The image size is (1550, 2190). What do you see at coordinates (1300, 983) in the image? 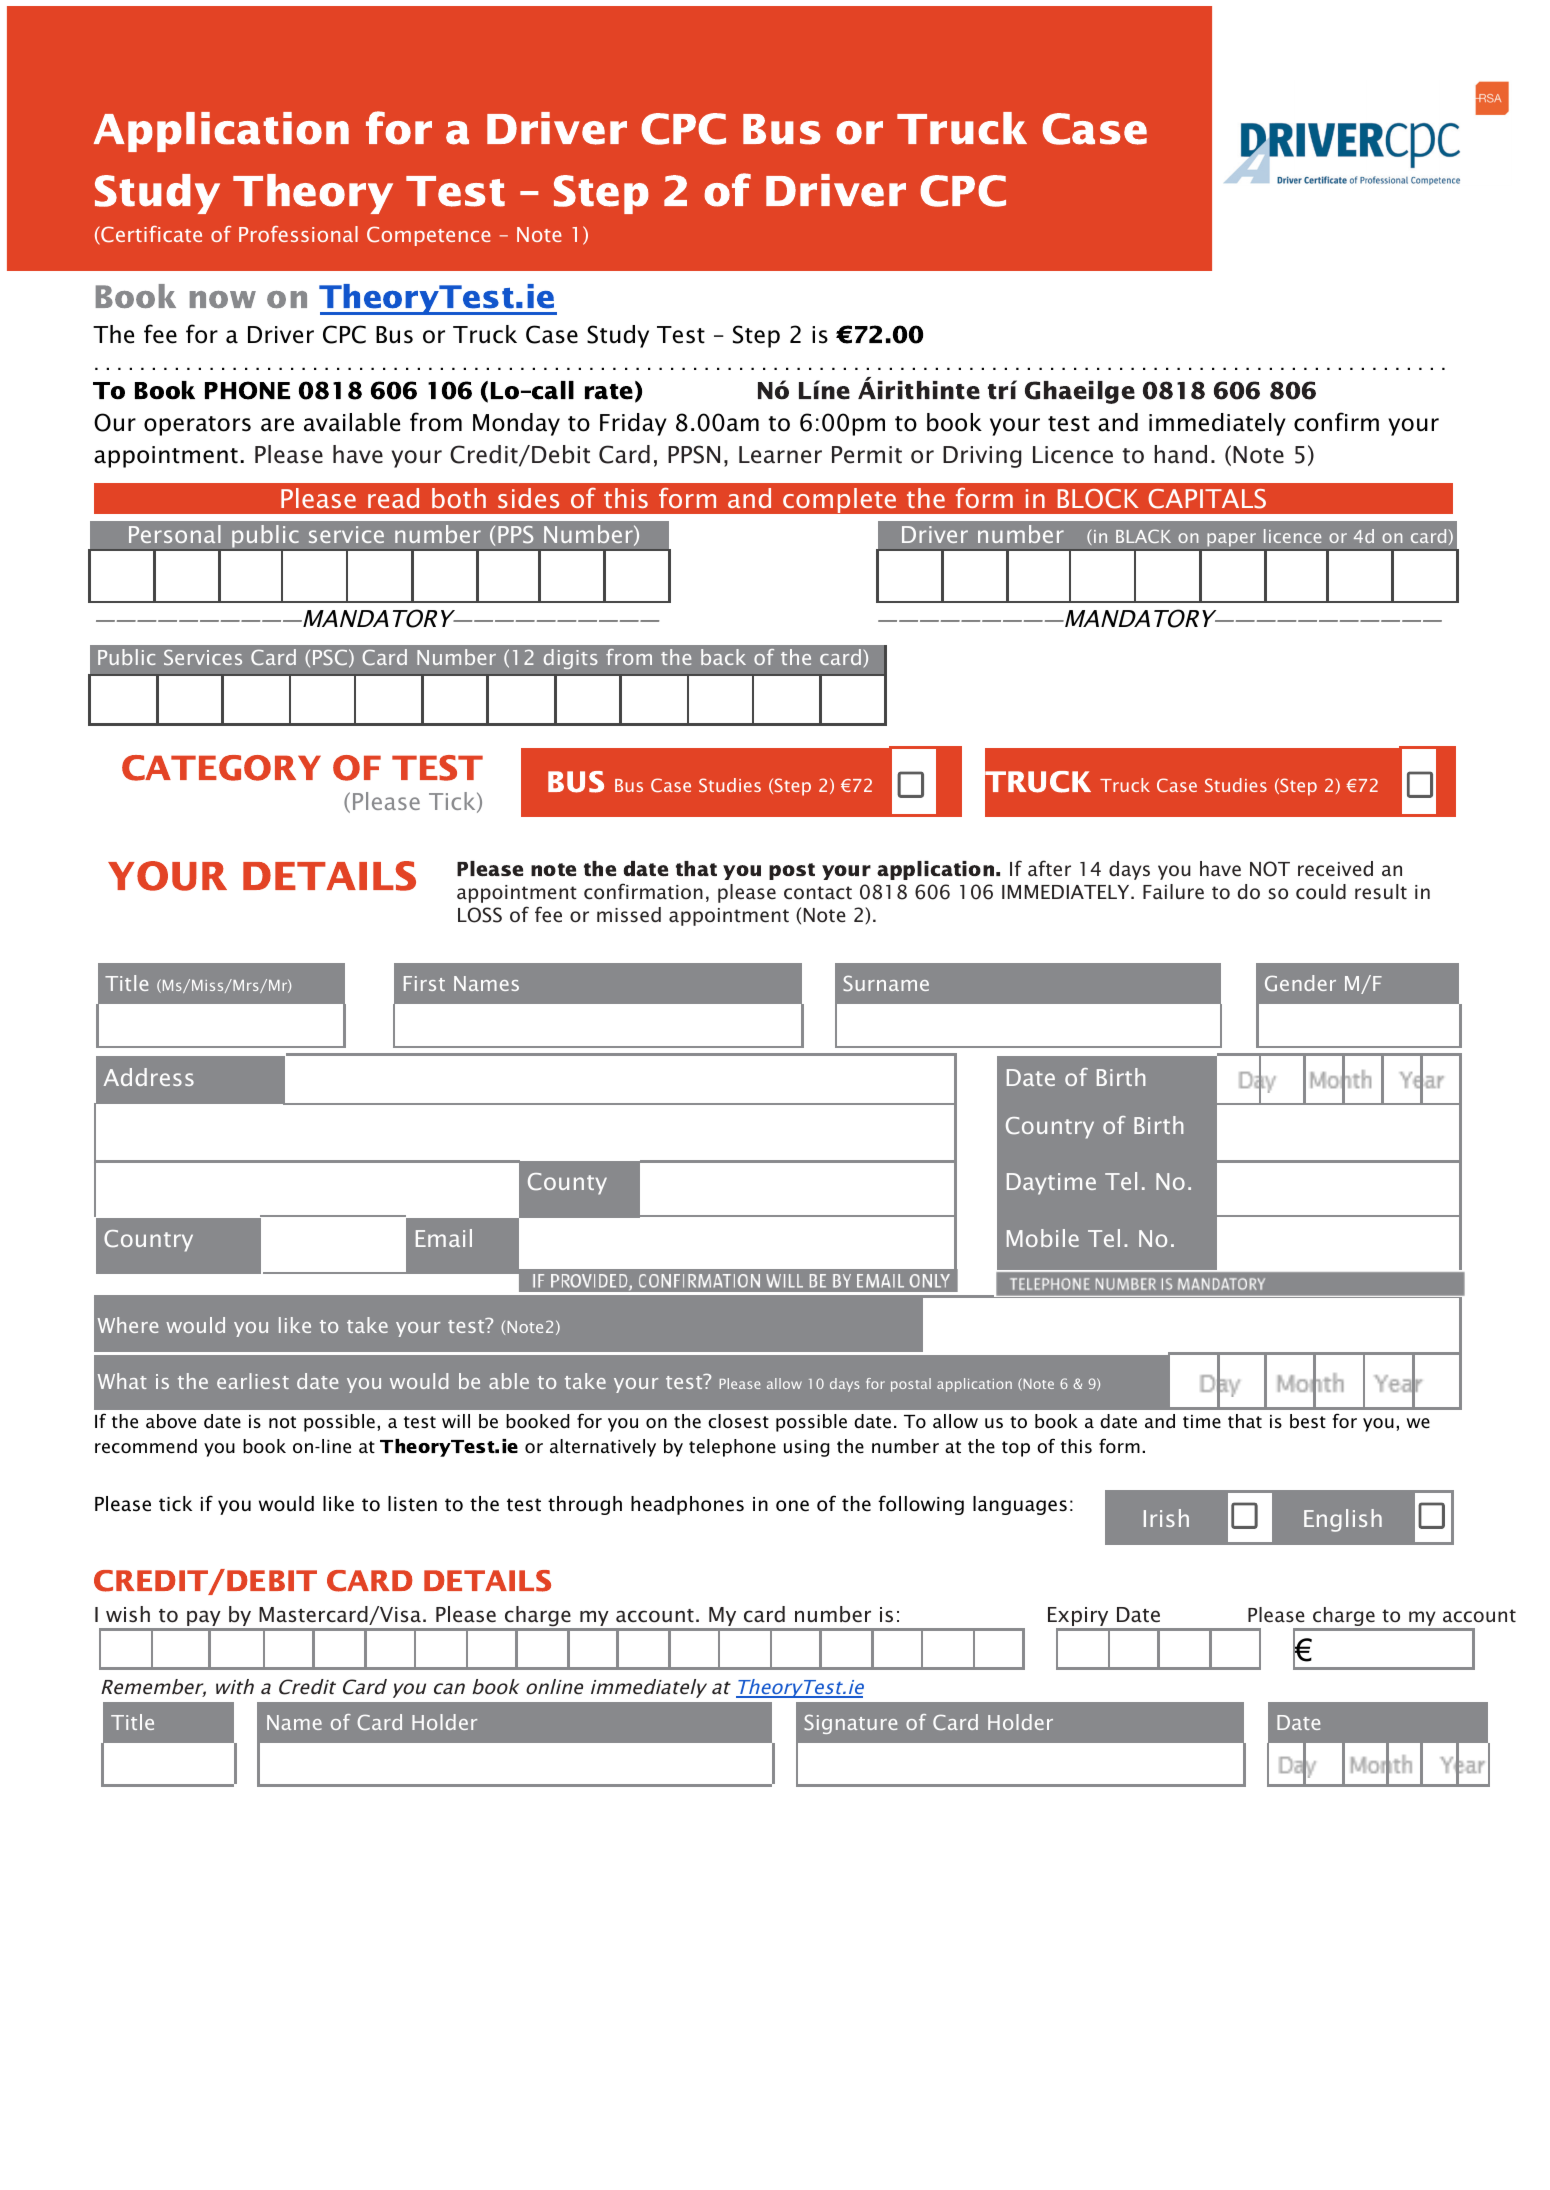
I see `Gender` at bounding box center [1300, 983].
